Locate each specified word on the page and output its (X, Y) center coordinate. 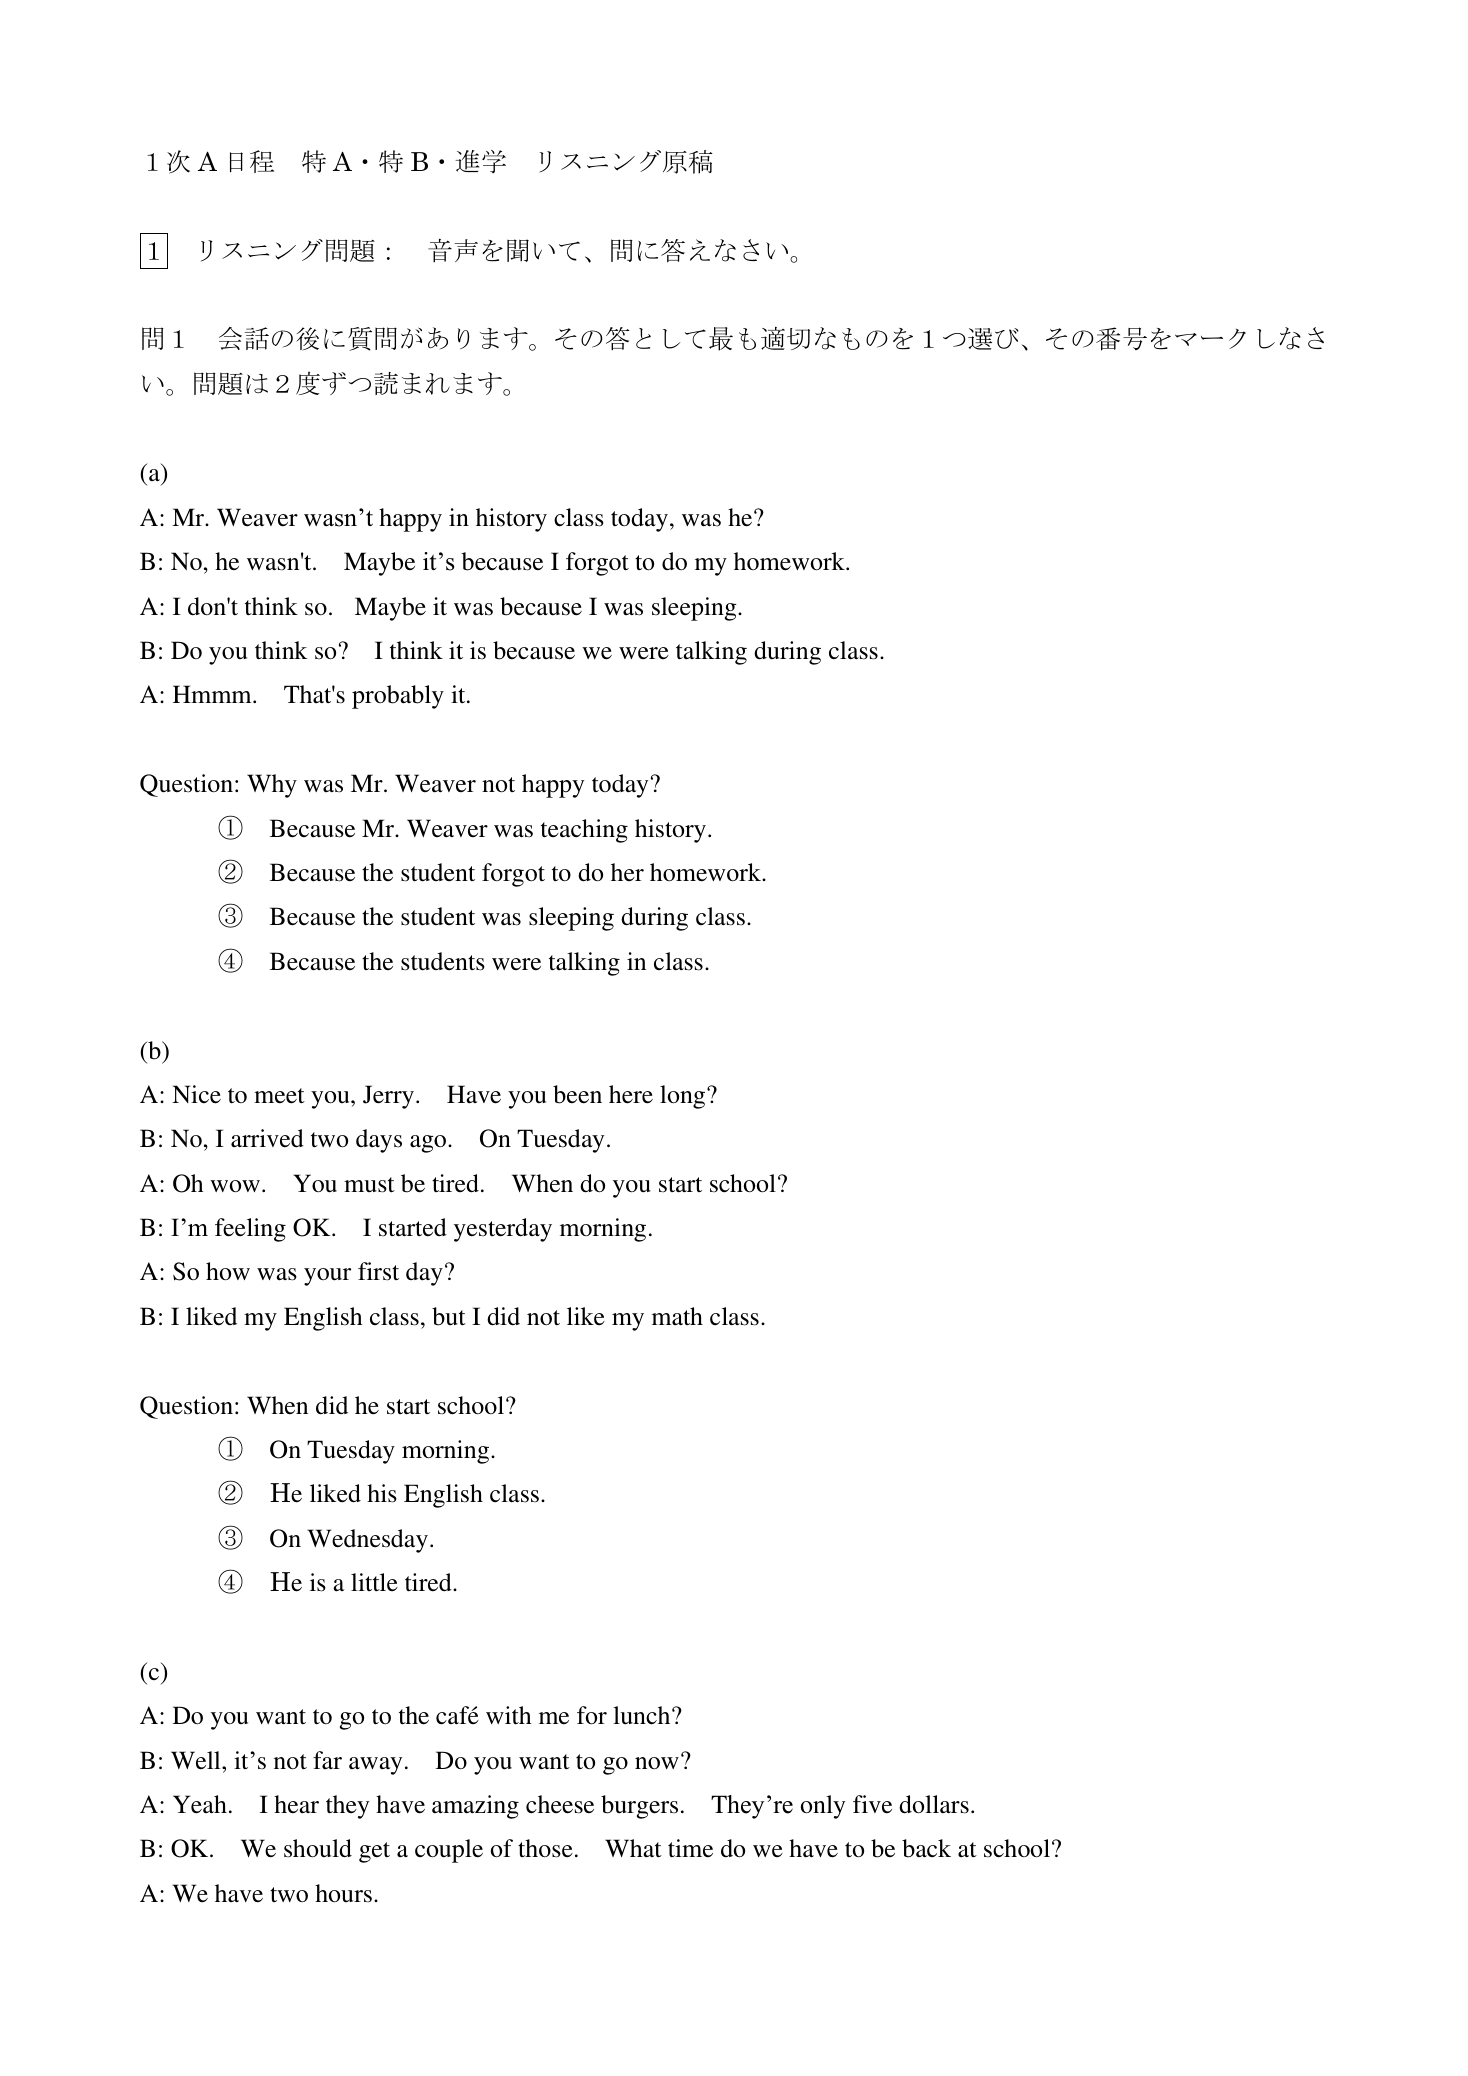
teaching (584, 831)
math (677, 1316)
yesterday (503, 1230)
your (327, 1277)
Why (272, 786)
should (318, 1848)
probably (398, 697)
